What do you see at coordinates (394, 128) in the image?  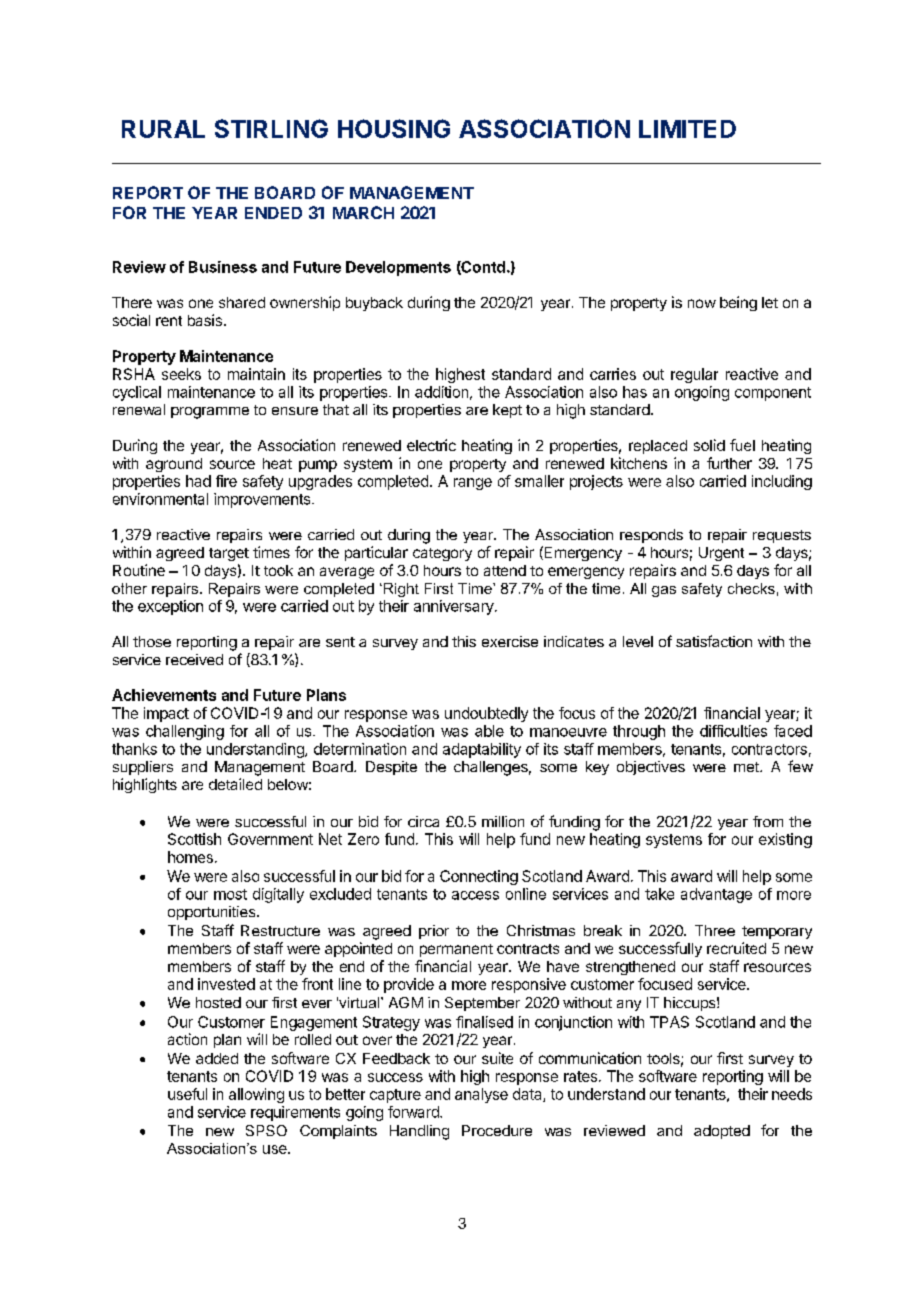 I see `HOUSING` at bounding box center [394, 128].
